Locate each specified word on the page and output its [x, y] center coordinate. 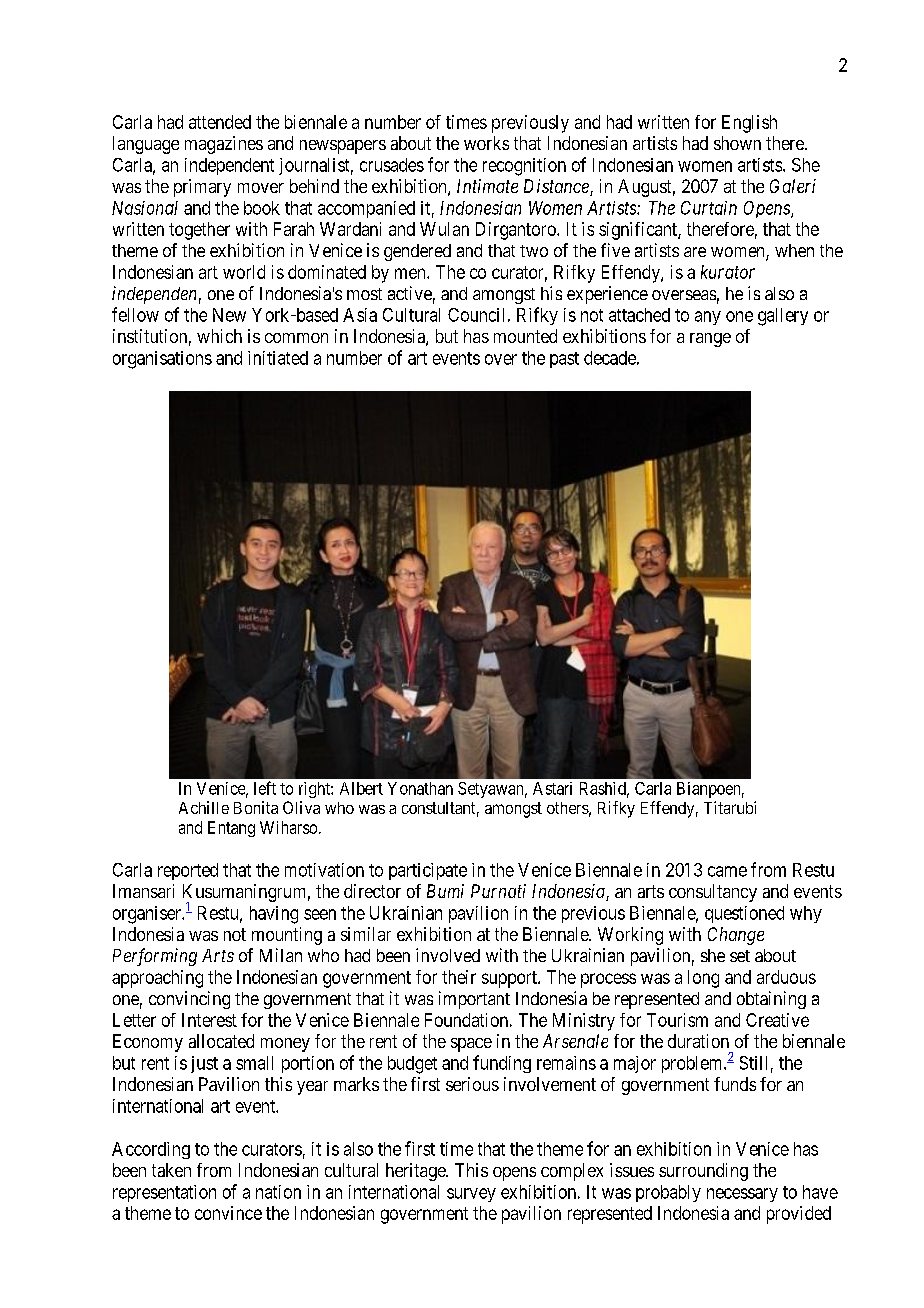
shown [737, 143]
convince [228, 1213]
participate [428, 871]
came [727, 871]
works [486, 143]
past [564, 360]
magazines [224, 145]
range [710, 340]
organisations [162, 360]
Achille [204, 807]
